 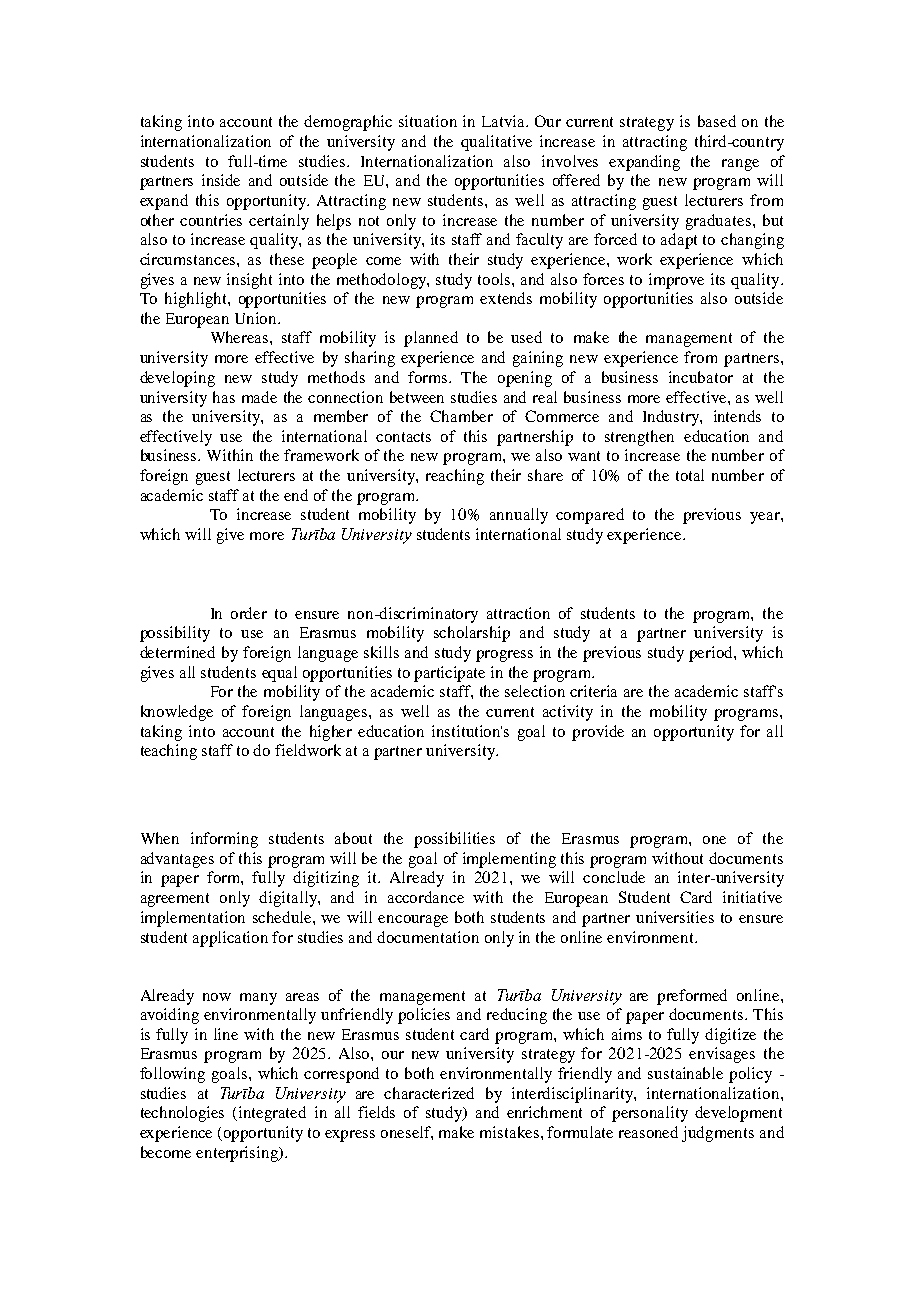 I want to click on enterprising, so click(x=238, y=1154).
